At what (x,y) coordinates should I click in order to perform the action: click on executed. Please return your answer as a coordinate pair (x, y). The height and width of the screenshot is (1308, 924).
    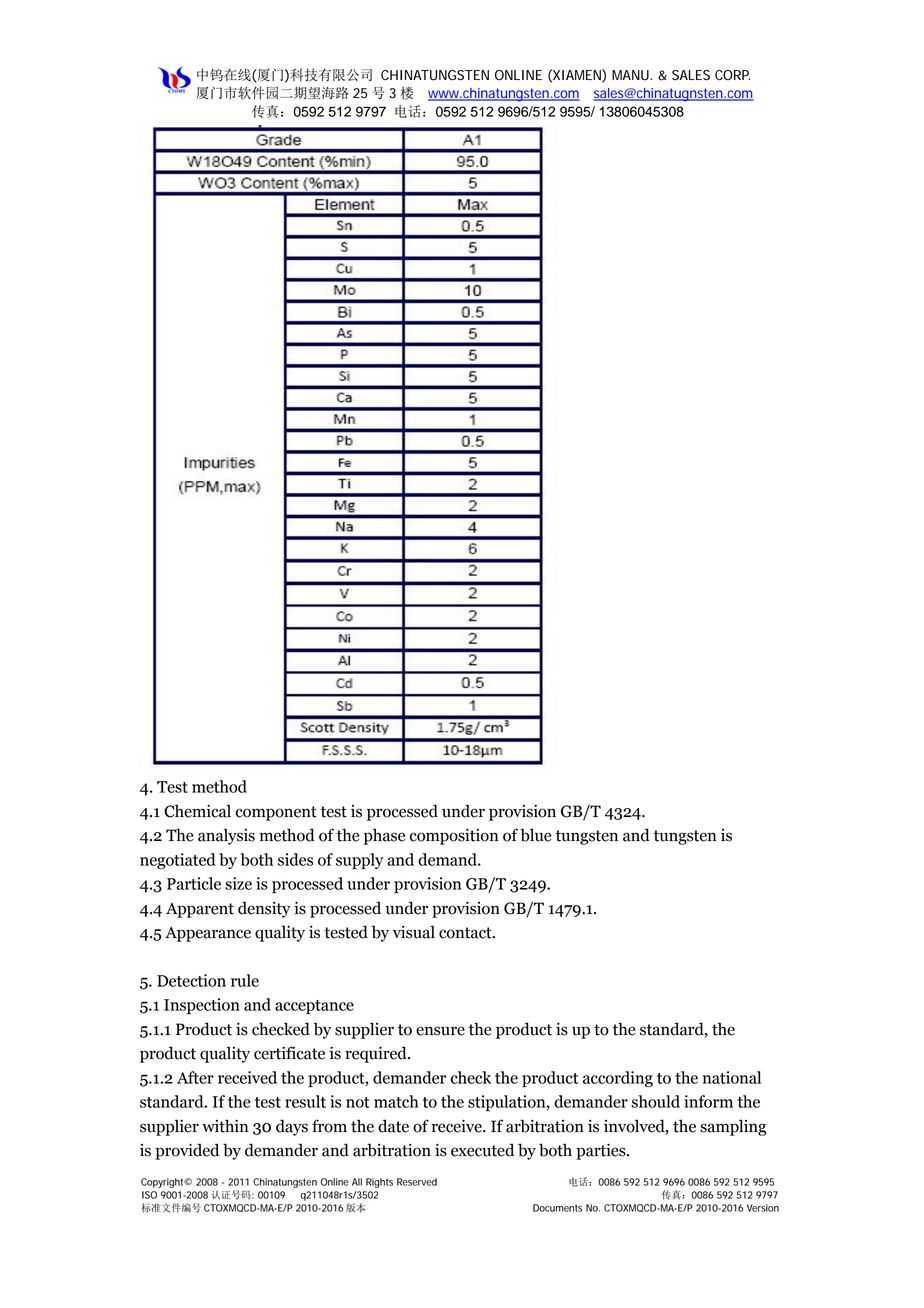
    Looking at the image, I should click on (482, 1150).
